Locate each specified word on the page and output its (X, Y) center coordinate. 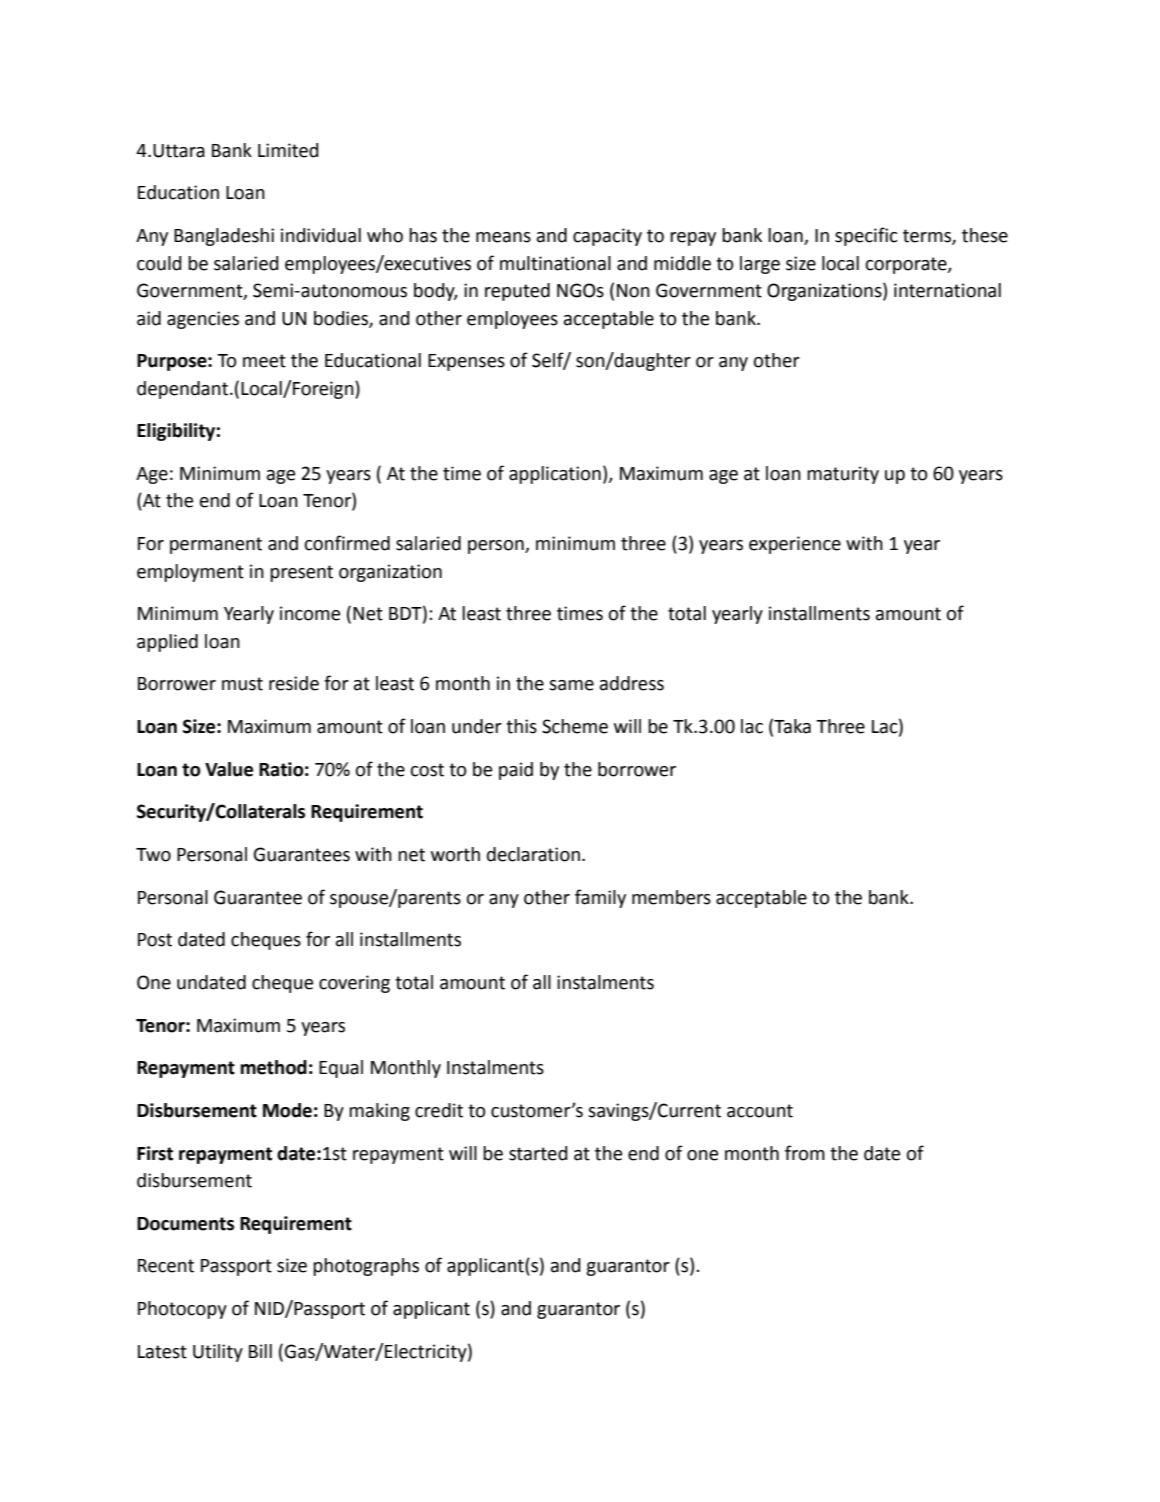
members (671, 897)
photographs (366, 1267)
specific (866, 236)
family (600, 898)
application (555, 475)
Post (155, 940)
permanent (216, 545)
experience (795, 545)
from (805, 1153)
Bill (260, 1351)
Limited (288, 150)
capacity (607, 237)
